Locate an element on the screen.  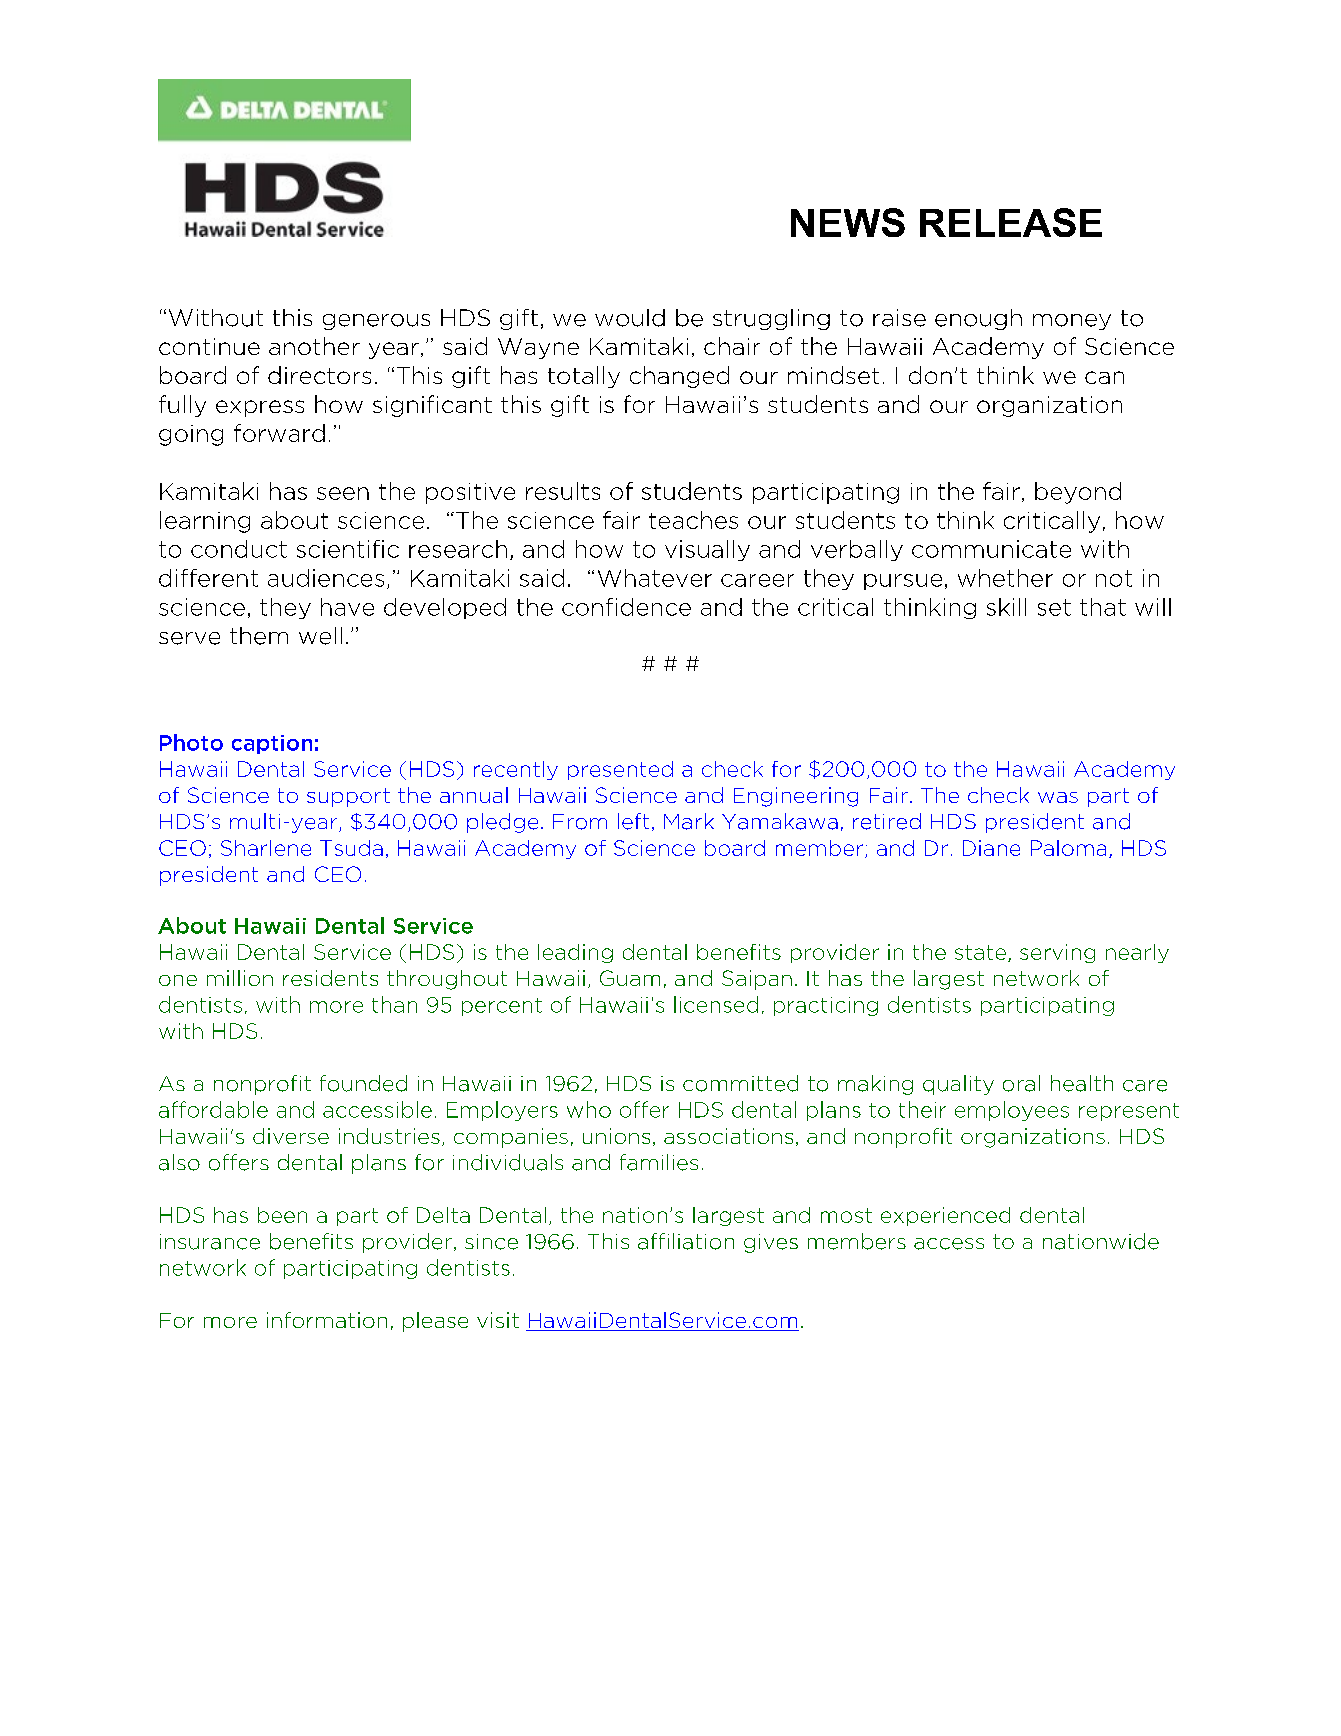
caption is located at coordinates (272, 744).
